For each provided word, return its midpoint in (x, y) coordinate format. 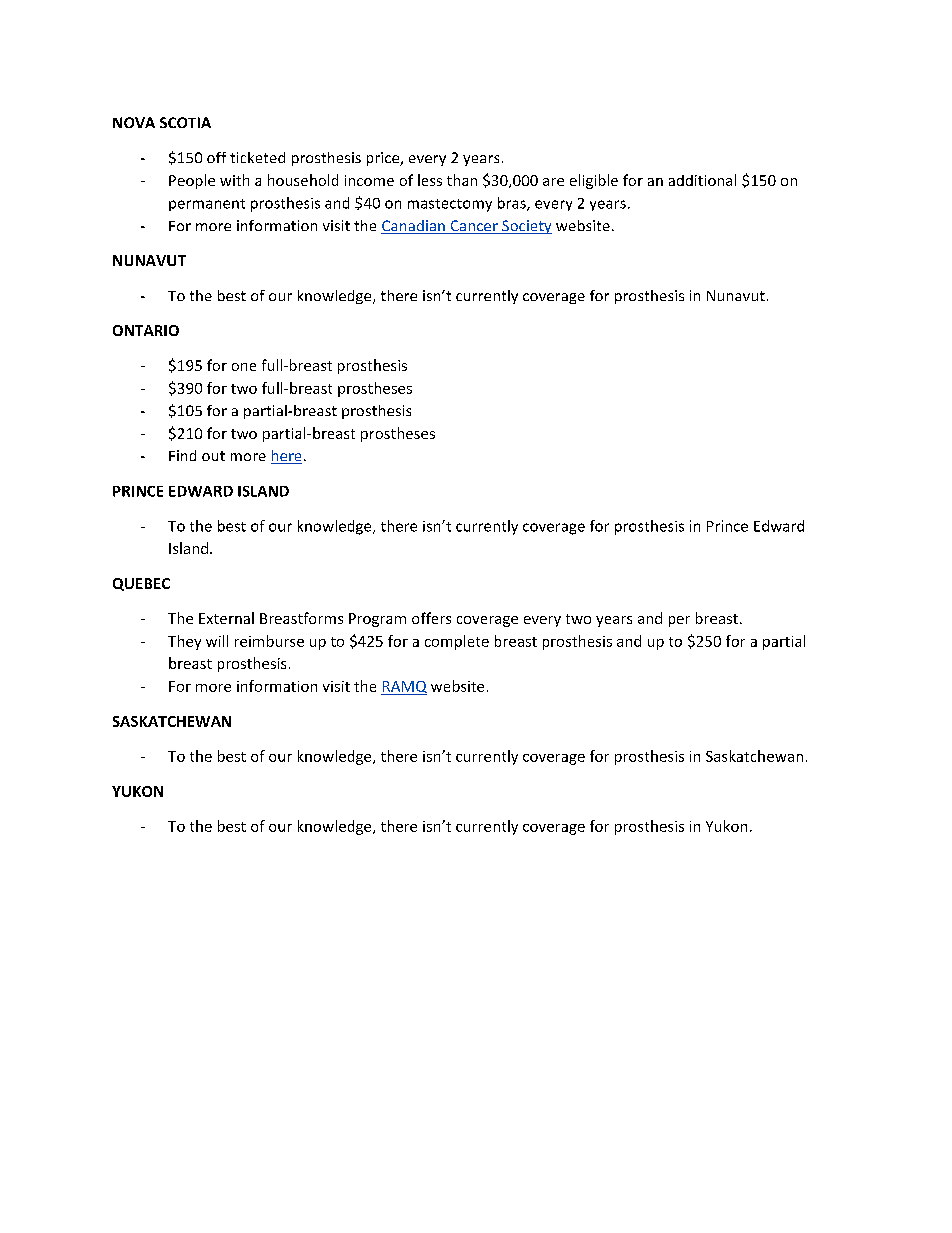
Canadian (414, 227)
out (213, 456)
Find (182, 455)
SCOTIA (185, 122)
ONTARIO (146, 330)
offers (431, 618)
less (430, 180)
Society (526, 227)
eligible (594, 181)
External (226, 618)
